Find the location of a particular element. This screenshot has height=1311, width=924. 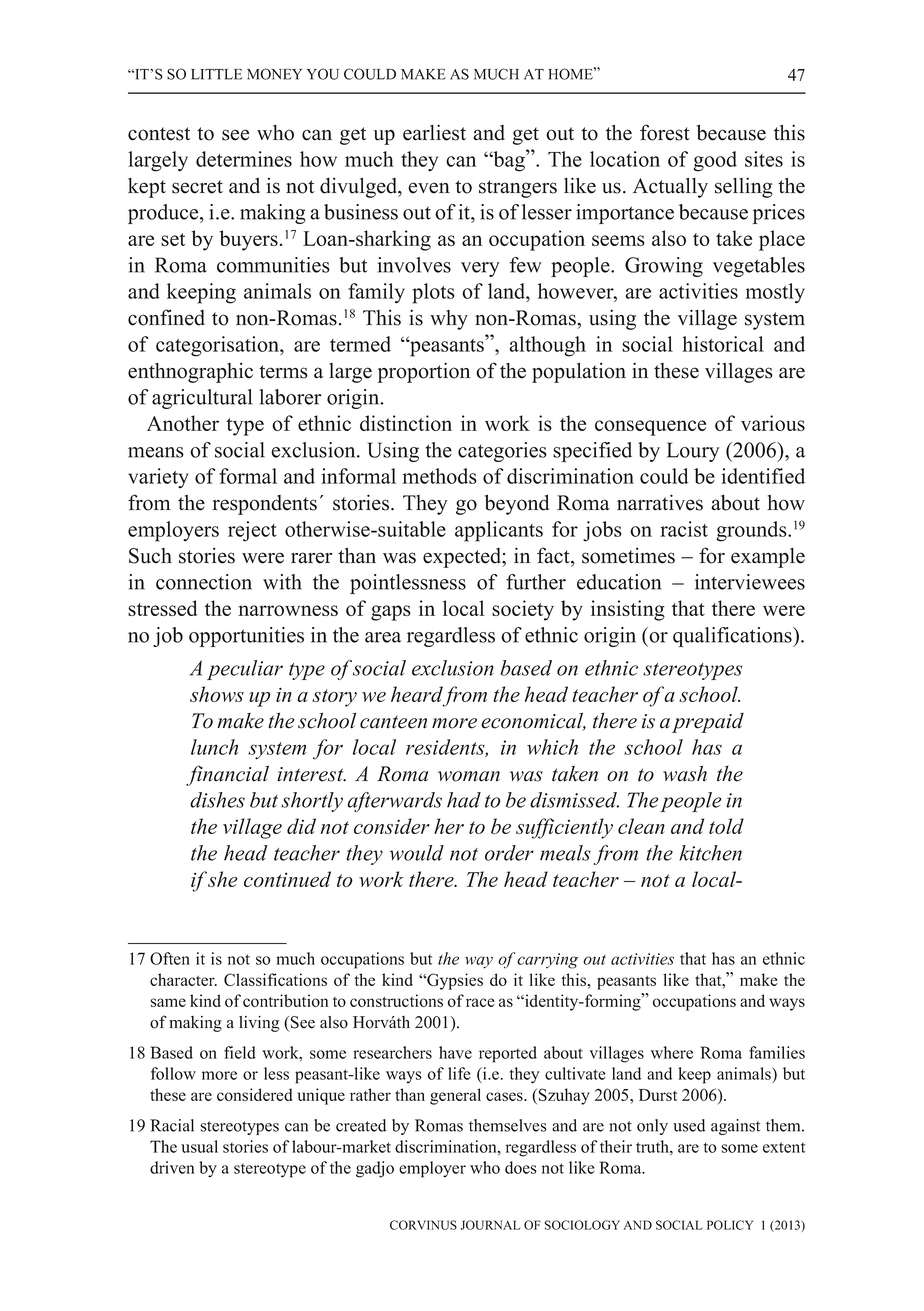

forest is located at coordinates (665, 132).
